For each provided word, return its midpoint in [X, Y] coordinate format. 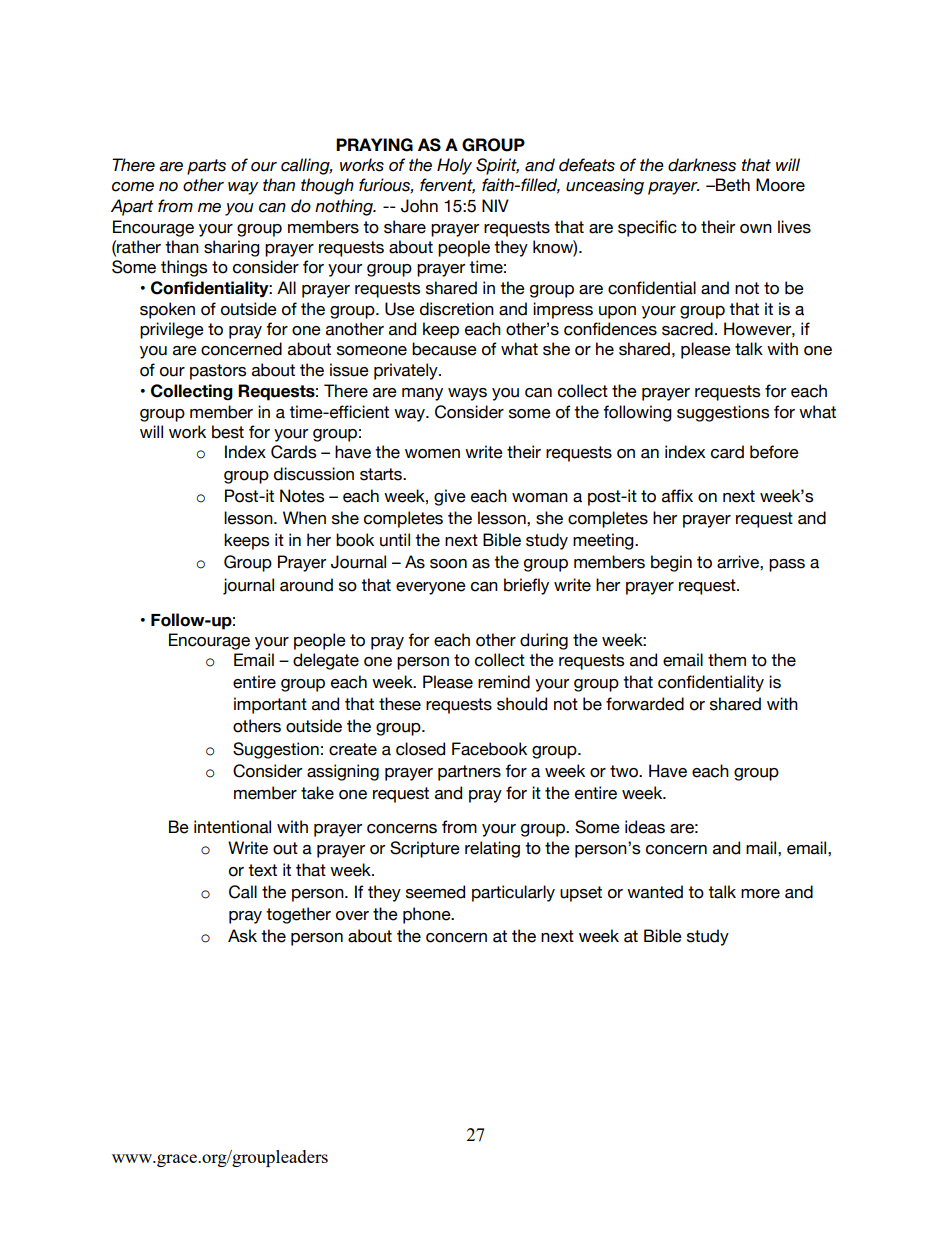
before [774, 452]
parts [206, 167]
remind [504, 682]
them [727, 660]
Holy [454, 166]
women [432, 454]
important [270, 705]
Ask [242, 936]
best [228, 432]
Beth [732, 185]
